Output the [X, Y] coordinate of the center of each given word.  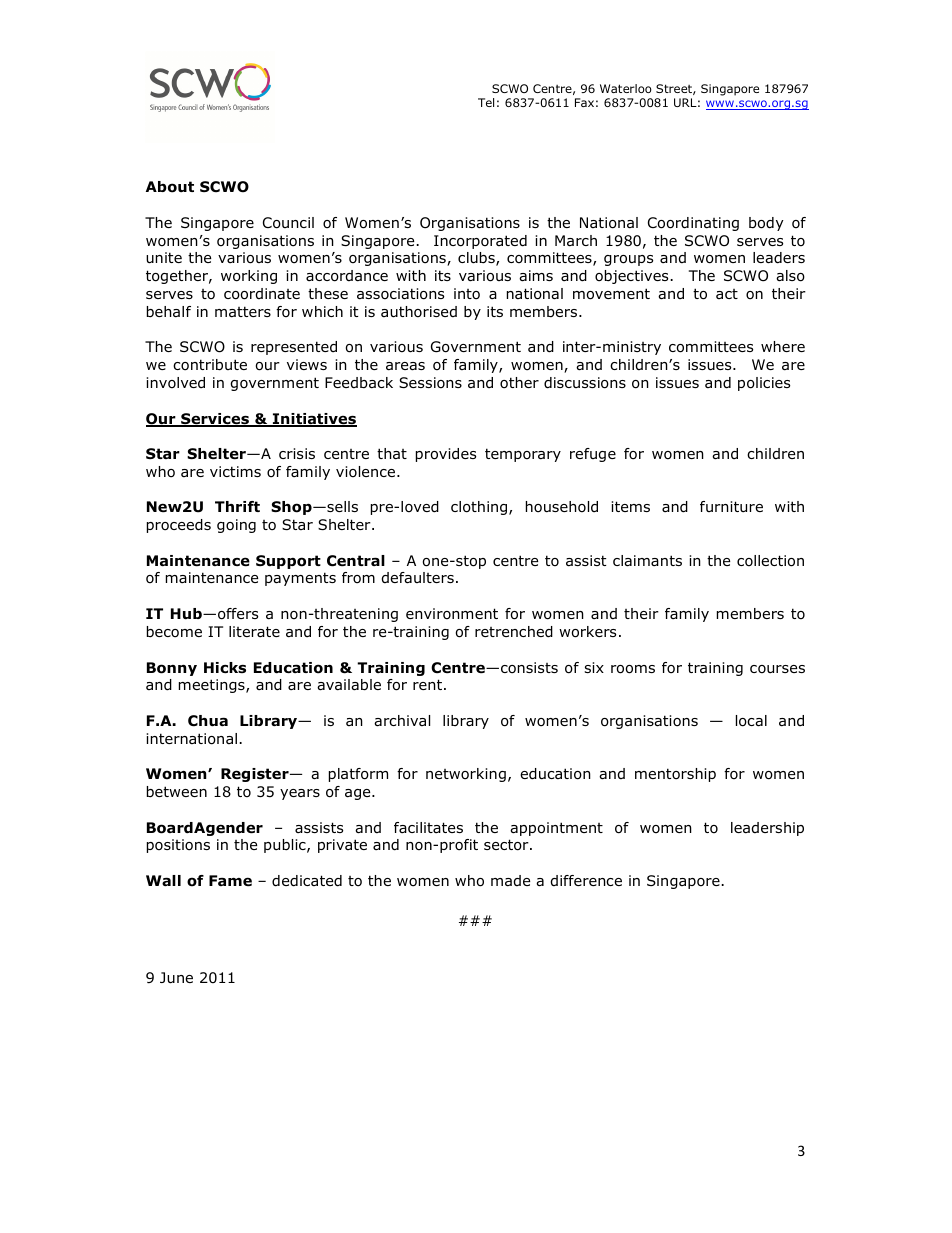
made [510, 881]
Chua [208, 721]
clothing [480, 508]
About [170, 187]
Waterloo [626, 88]
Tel [486, 102]
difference [586, 881]
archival [402, 721]
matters [243, 312]
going [236, 526]
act [727, 294]
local [751, 721]
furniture [731, 507]
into [467, 294]
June [176, 978]
